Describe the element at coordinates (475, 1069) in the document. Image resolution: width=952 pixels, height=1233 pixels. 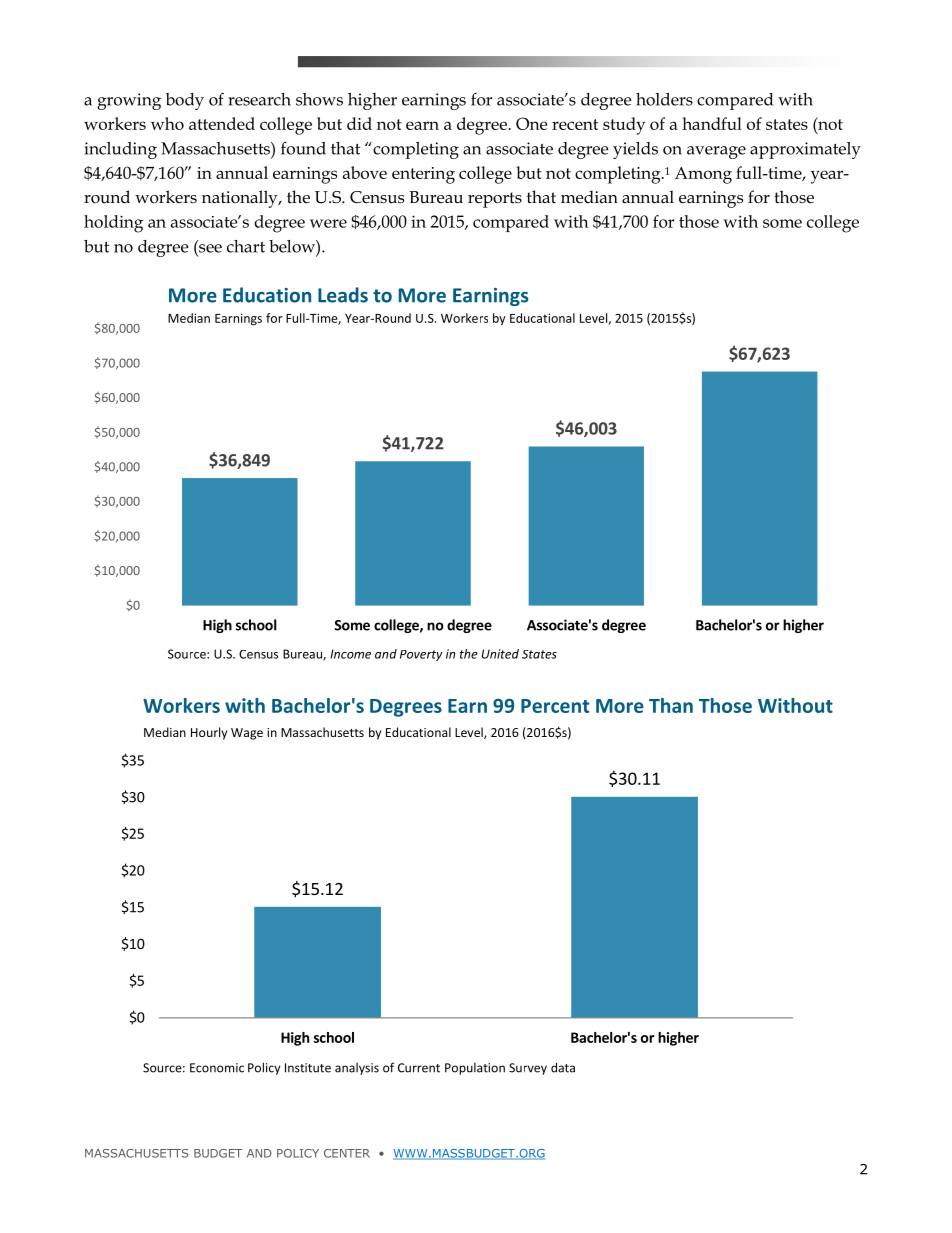
I see `Population` at that location.
